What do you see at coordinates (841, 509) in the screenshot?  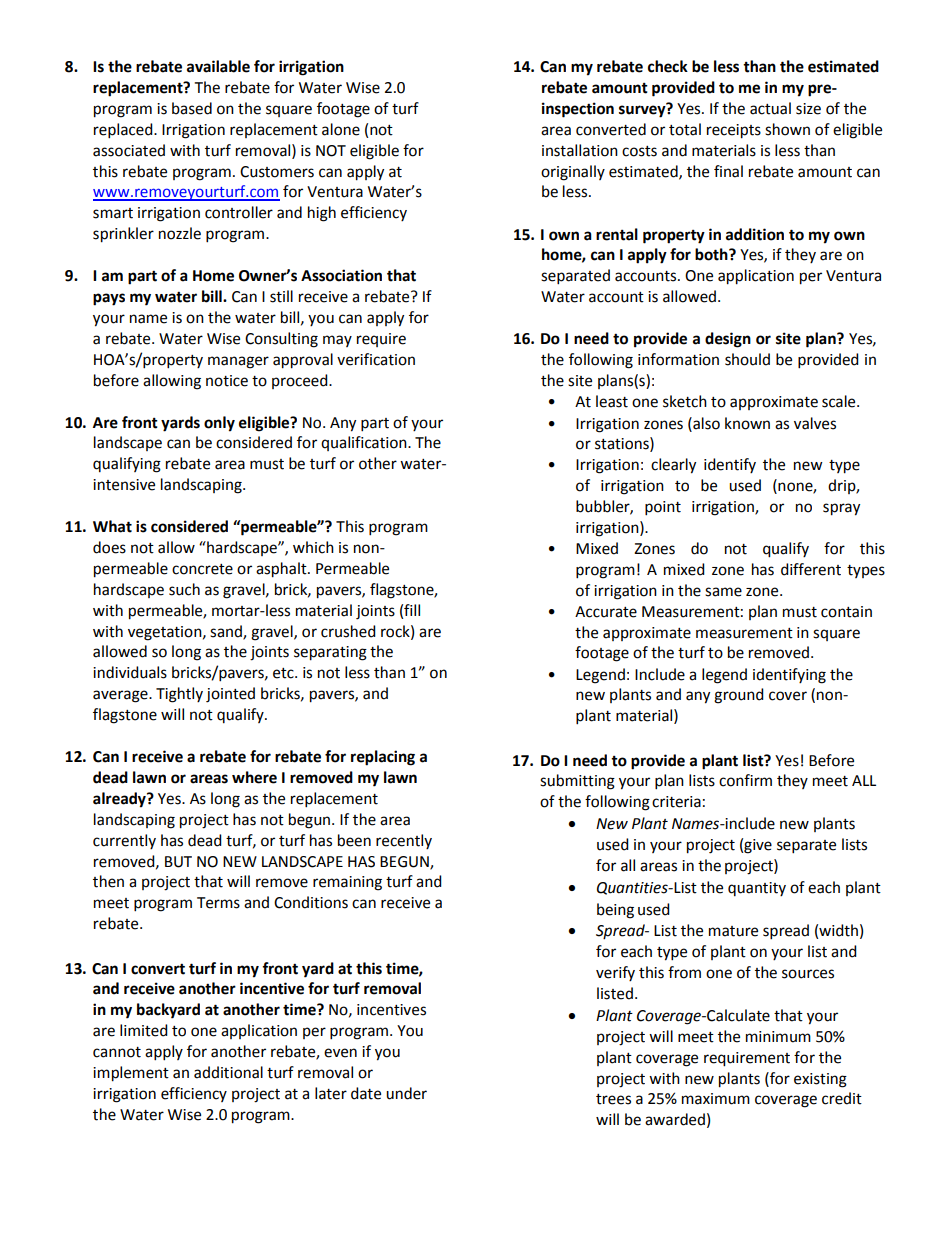 I see `spray` at bounding box center [841, 509].
